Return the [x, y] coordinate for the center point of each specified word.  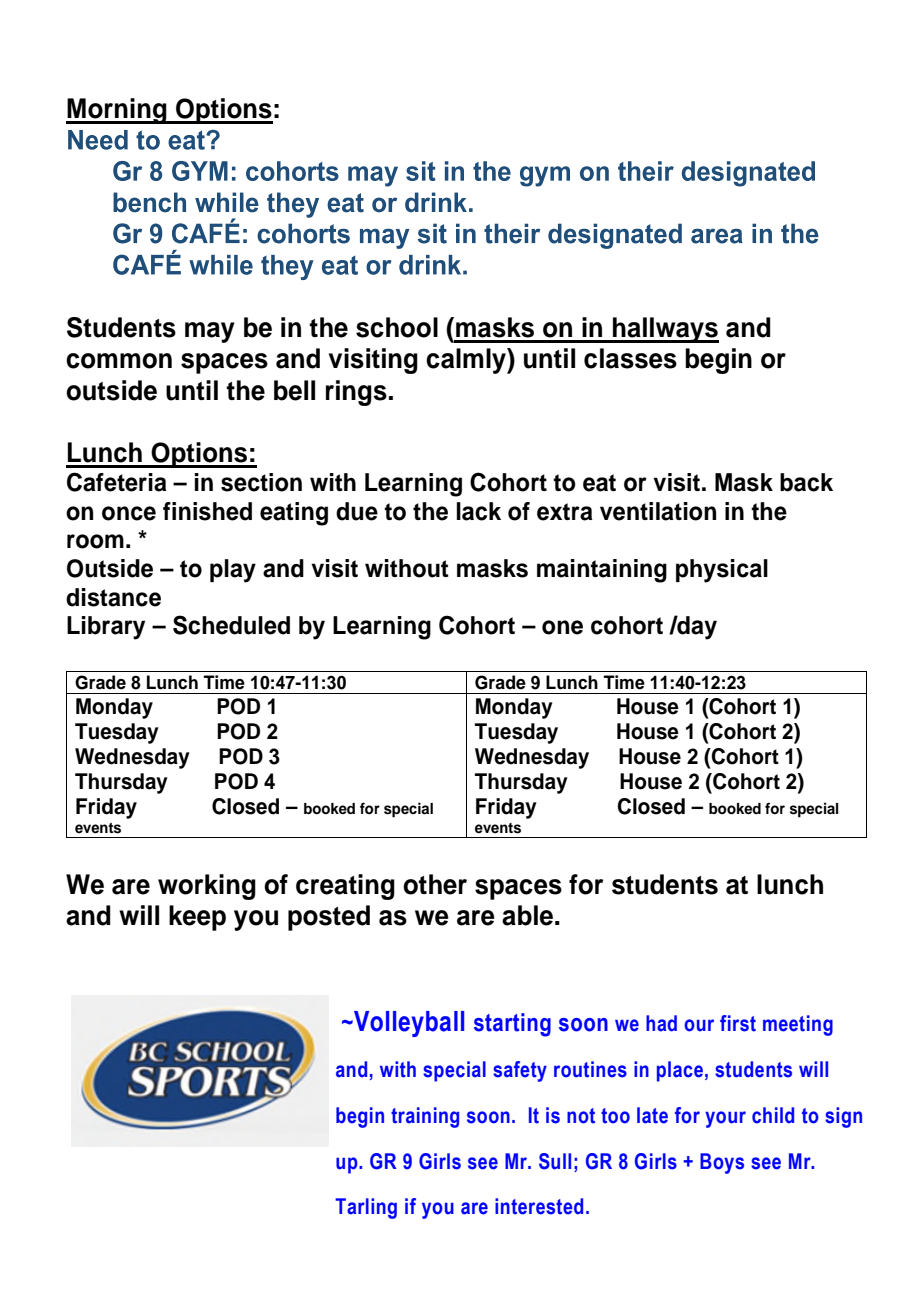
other [435, 884]
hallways [665, 330]
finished [207, 511]
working [207, 887]
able [527, 915]
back [806, 482]
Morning [117, 111]
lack [479, 511]
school [397, 327]
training [425, 1117]
